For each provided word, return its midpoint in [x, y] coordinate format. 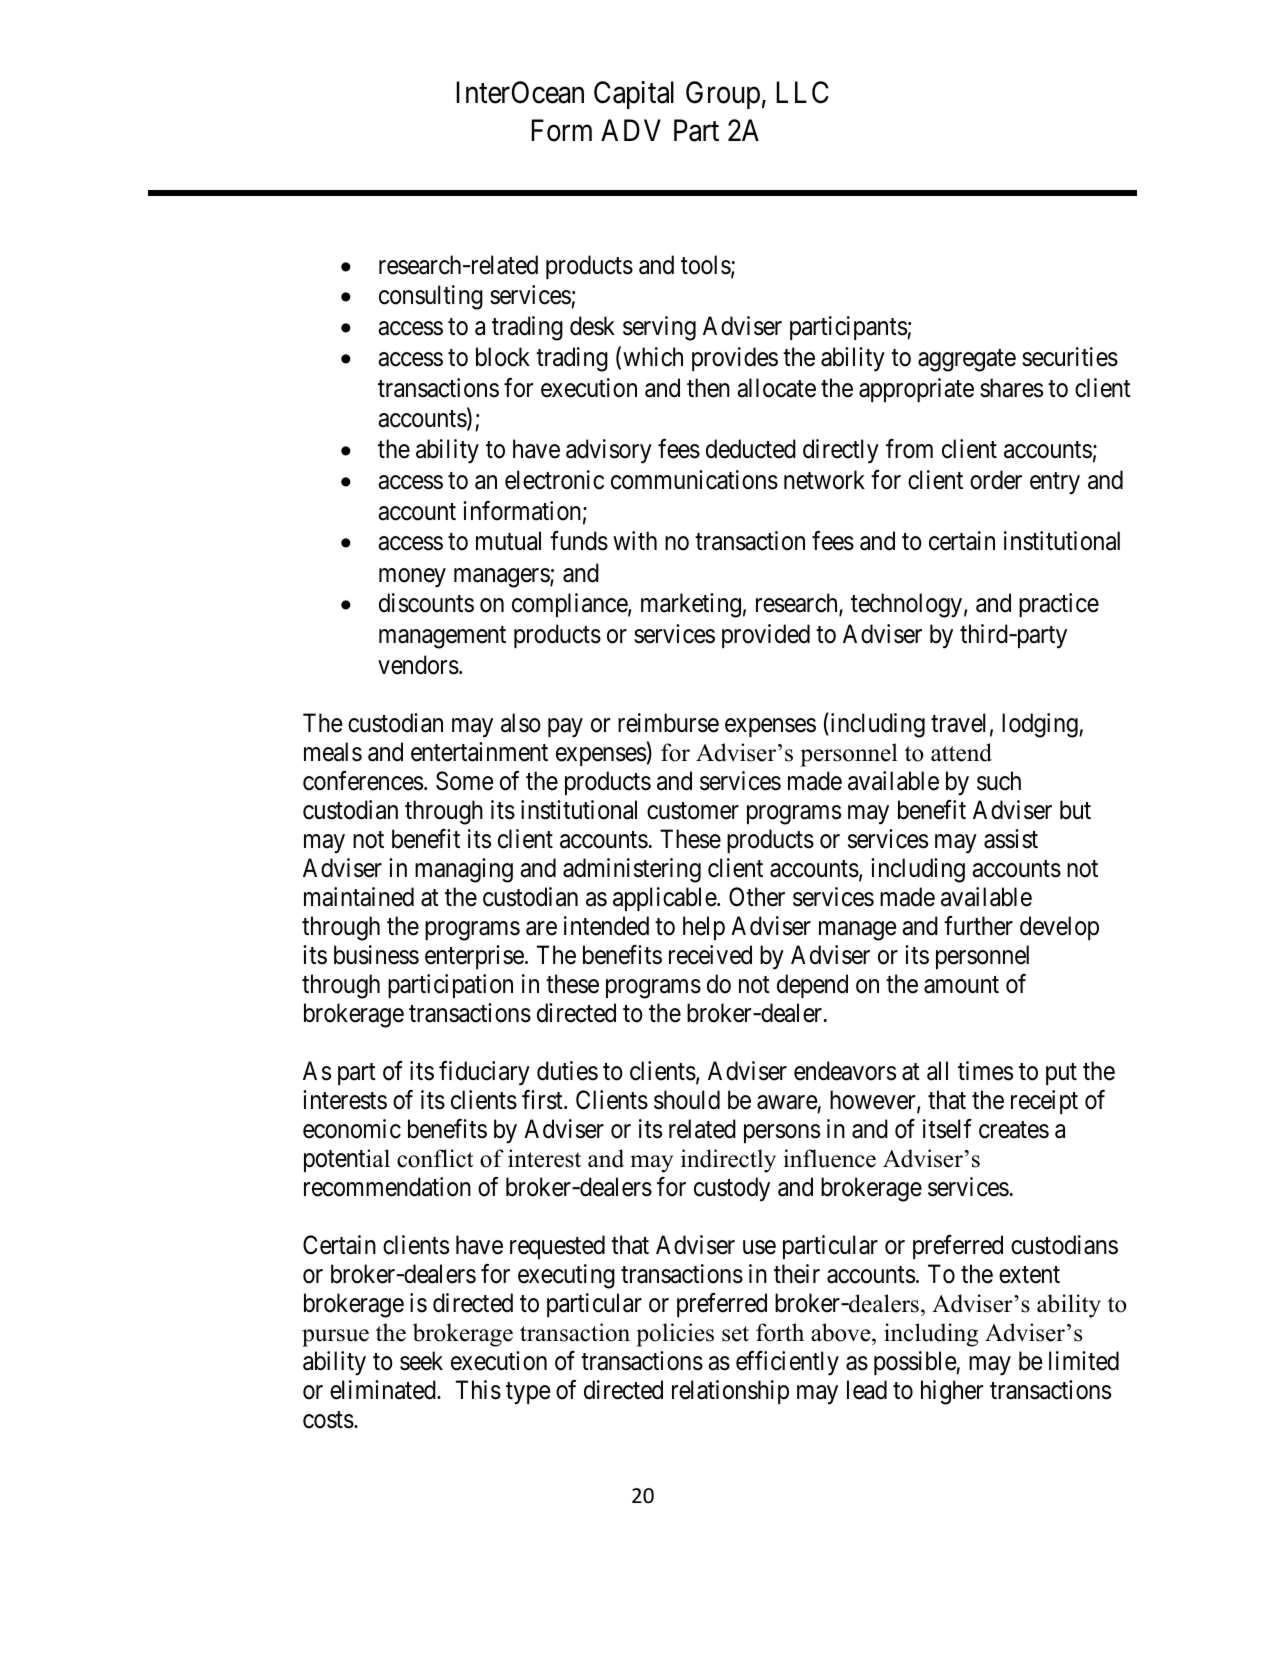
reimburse [668, 723]
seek [421, 1361]
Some [464, 781]
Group [723, 95]
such [999, 781]
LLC [802, 92]
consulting [431, 297]
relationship [730, 1392]
